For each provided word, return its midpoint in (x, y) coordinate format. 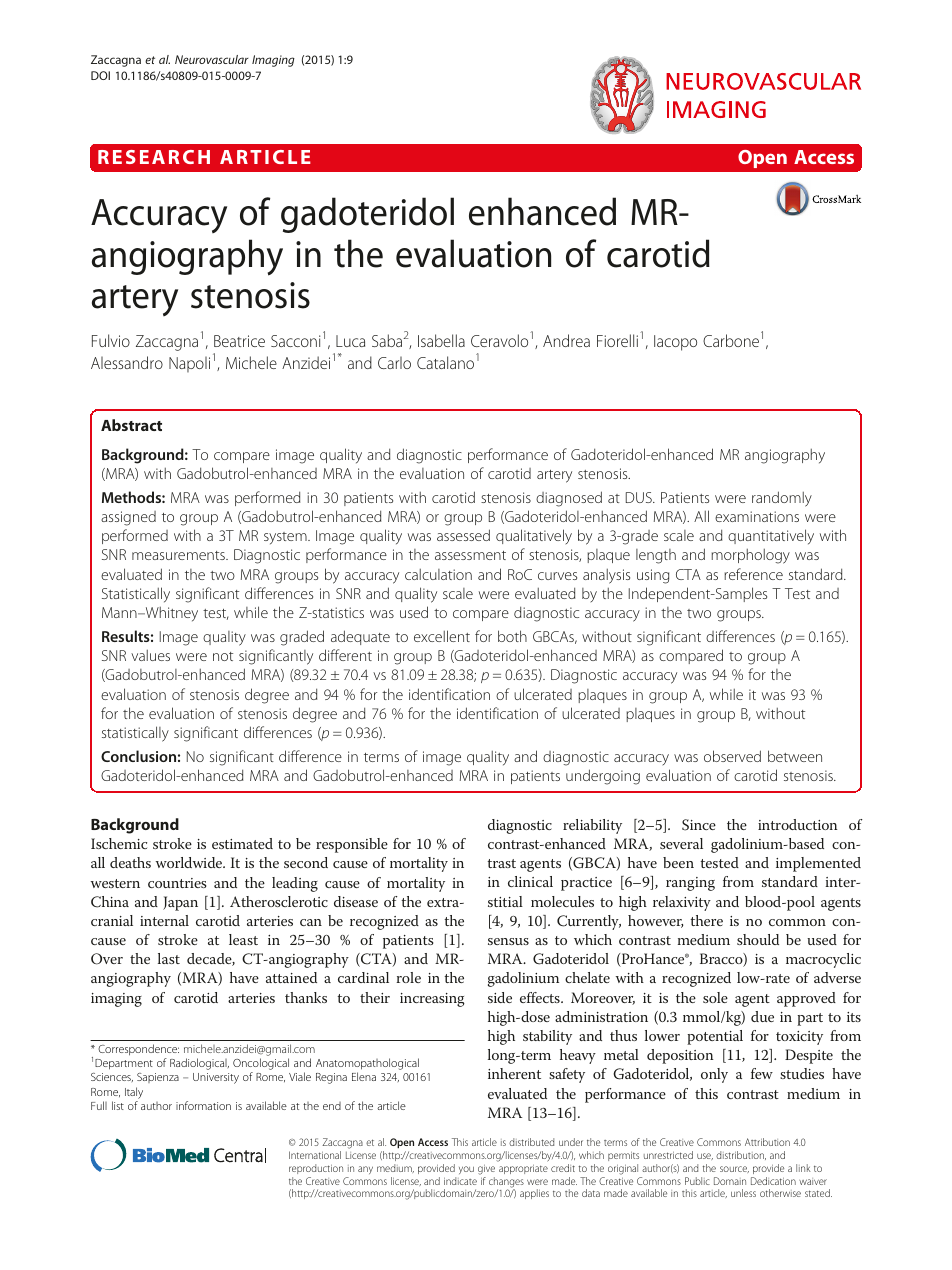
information (203, 1105)
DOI (100, 75)
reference (753, 574)
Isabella (441, 340)
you (466, 1170)
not (223, 656)
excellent (442, 636)
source (734, 1169)
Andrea (566, 340)
